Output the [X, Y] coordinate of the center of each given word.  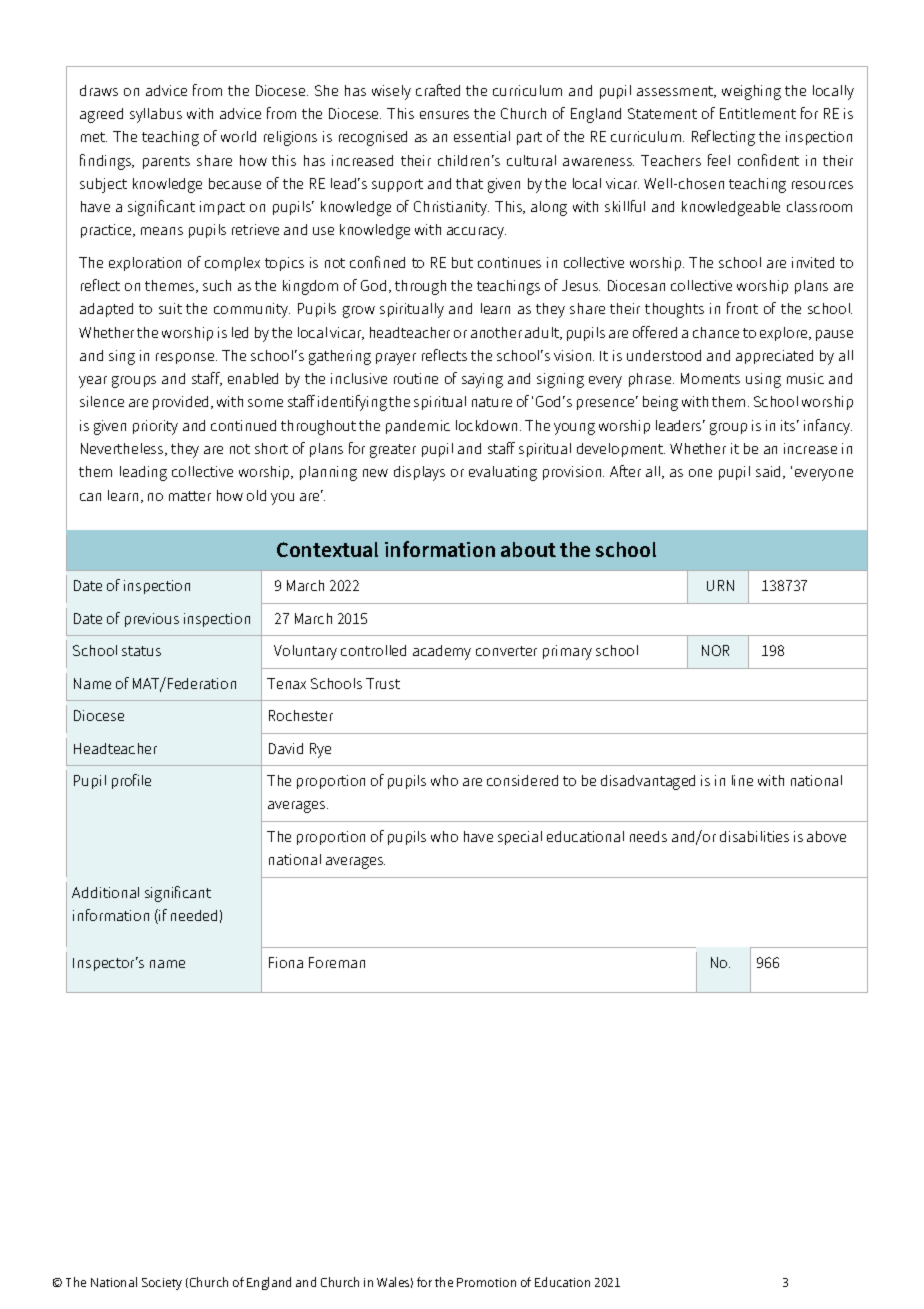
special [520, 838]
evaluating [503, 473]
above [826, 836]
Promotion [486, 1282]
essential [482, 136]
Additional [105, 892]
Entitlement [758, 113]
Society [162, 1284]
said [770, 472]
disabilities [754, 836]
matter [190, 496]
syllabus [156, 115]
